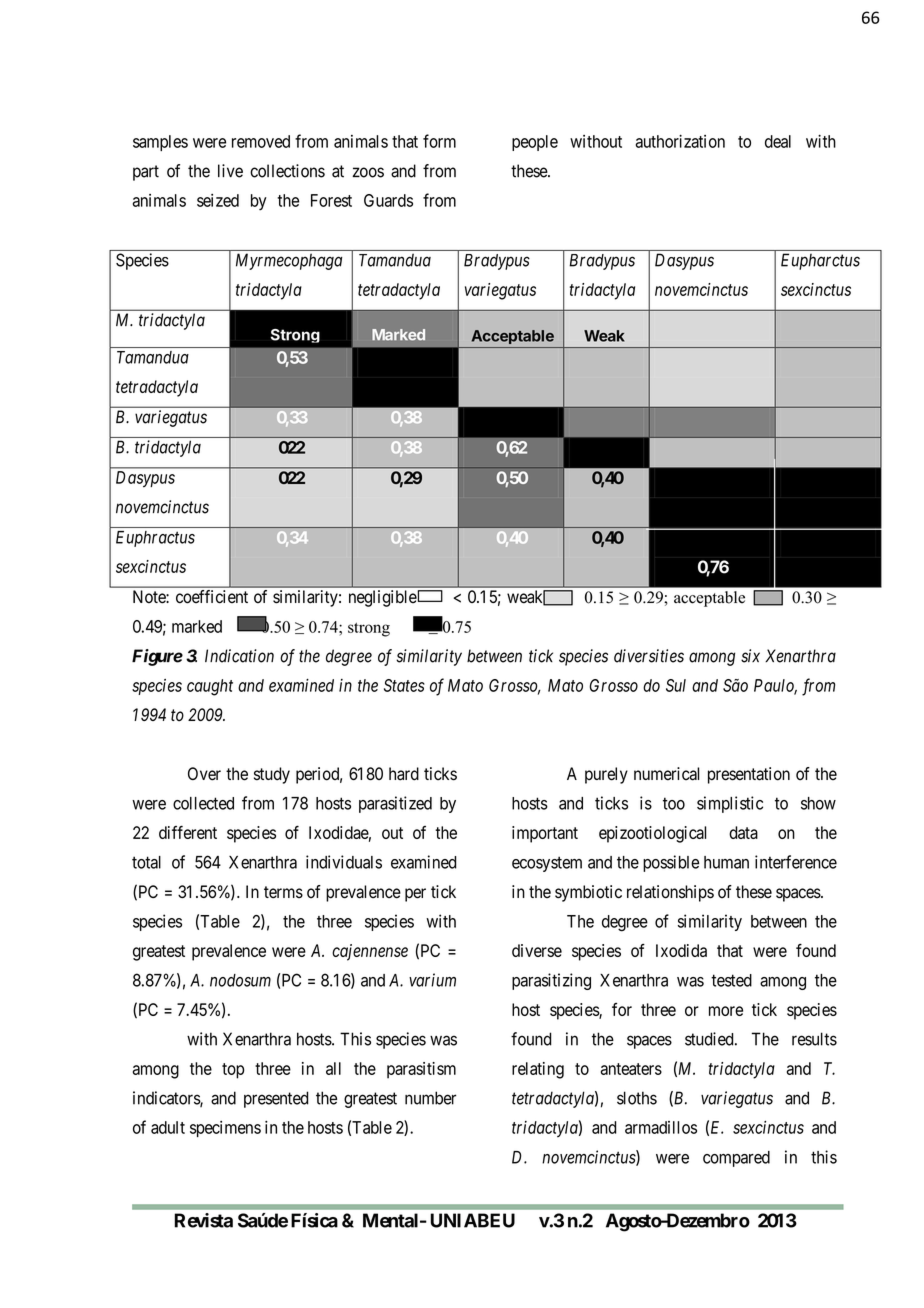  What do you see at coordinates (537, 950) in the screenshot?
I see `diverse` at bounding box center [537, 950].
